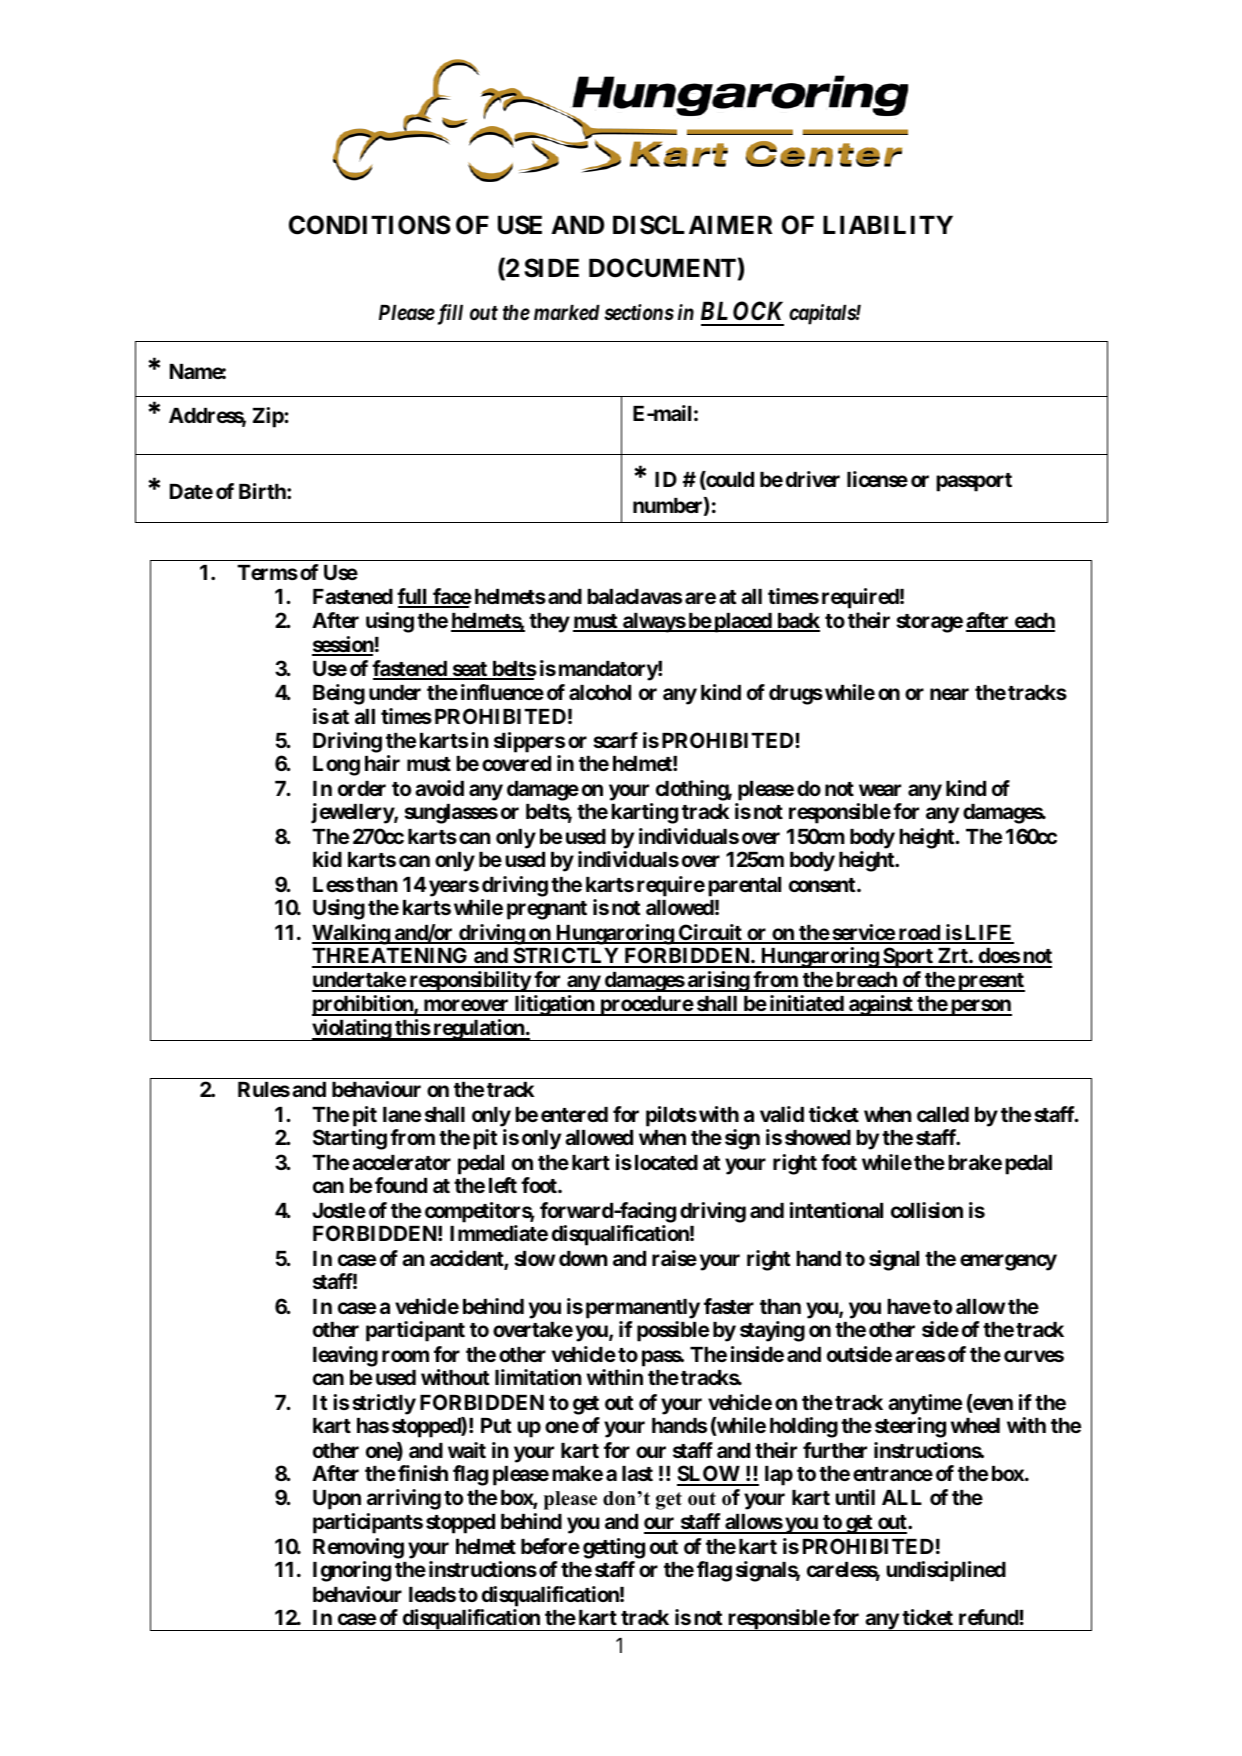  Describe the element at coordinates (352, 1571) in the image. I see `Ignoring` at that location.
